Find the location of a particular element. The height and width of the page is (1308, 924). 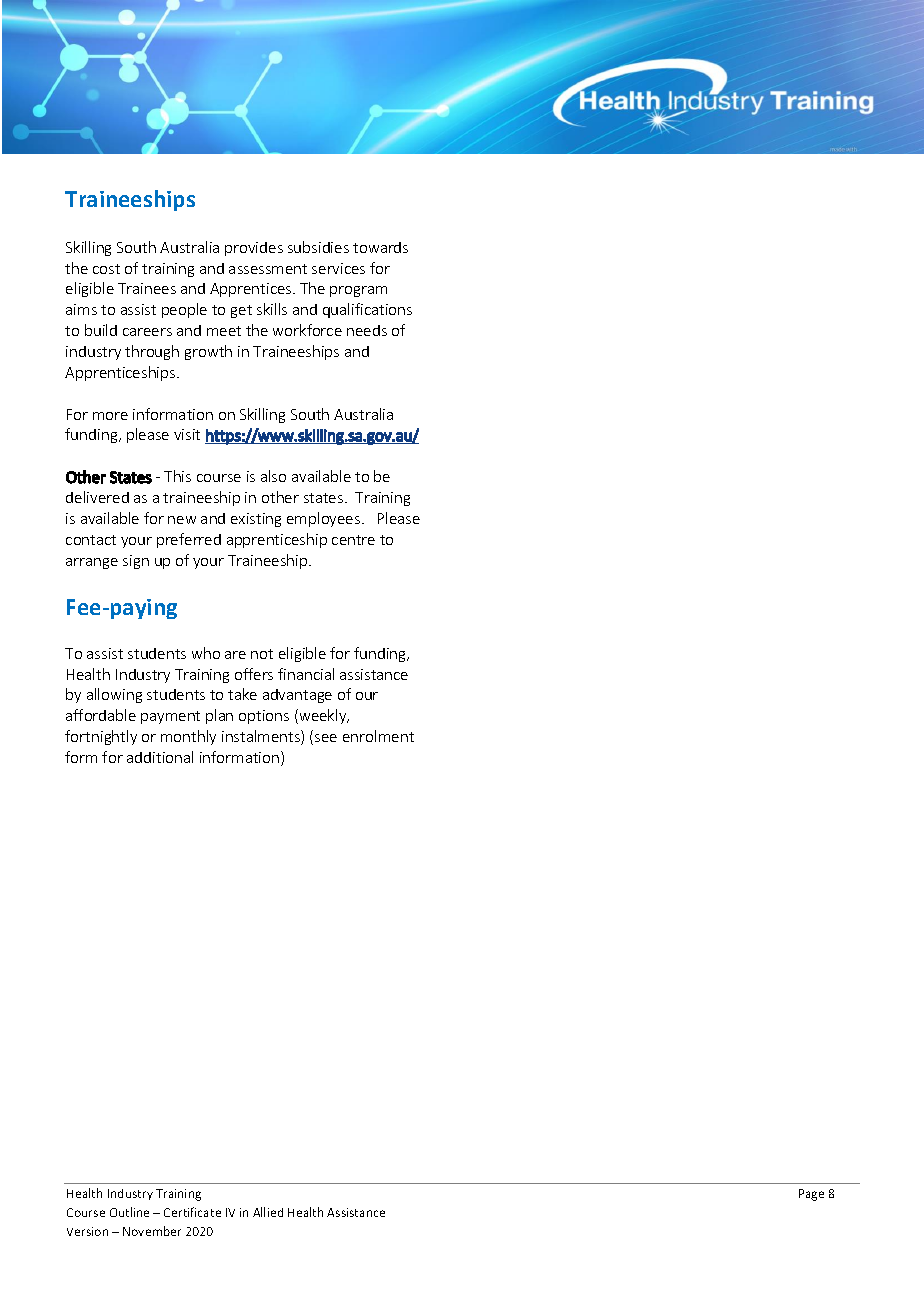

people is located at coordinates (184, 310).
